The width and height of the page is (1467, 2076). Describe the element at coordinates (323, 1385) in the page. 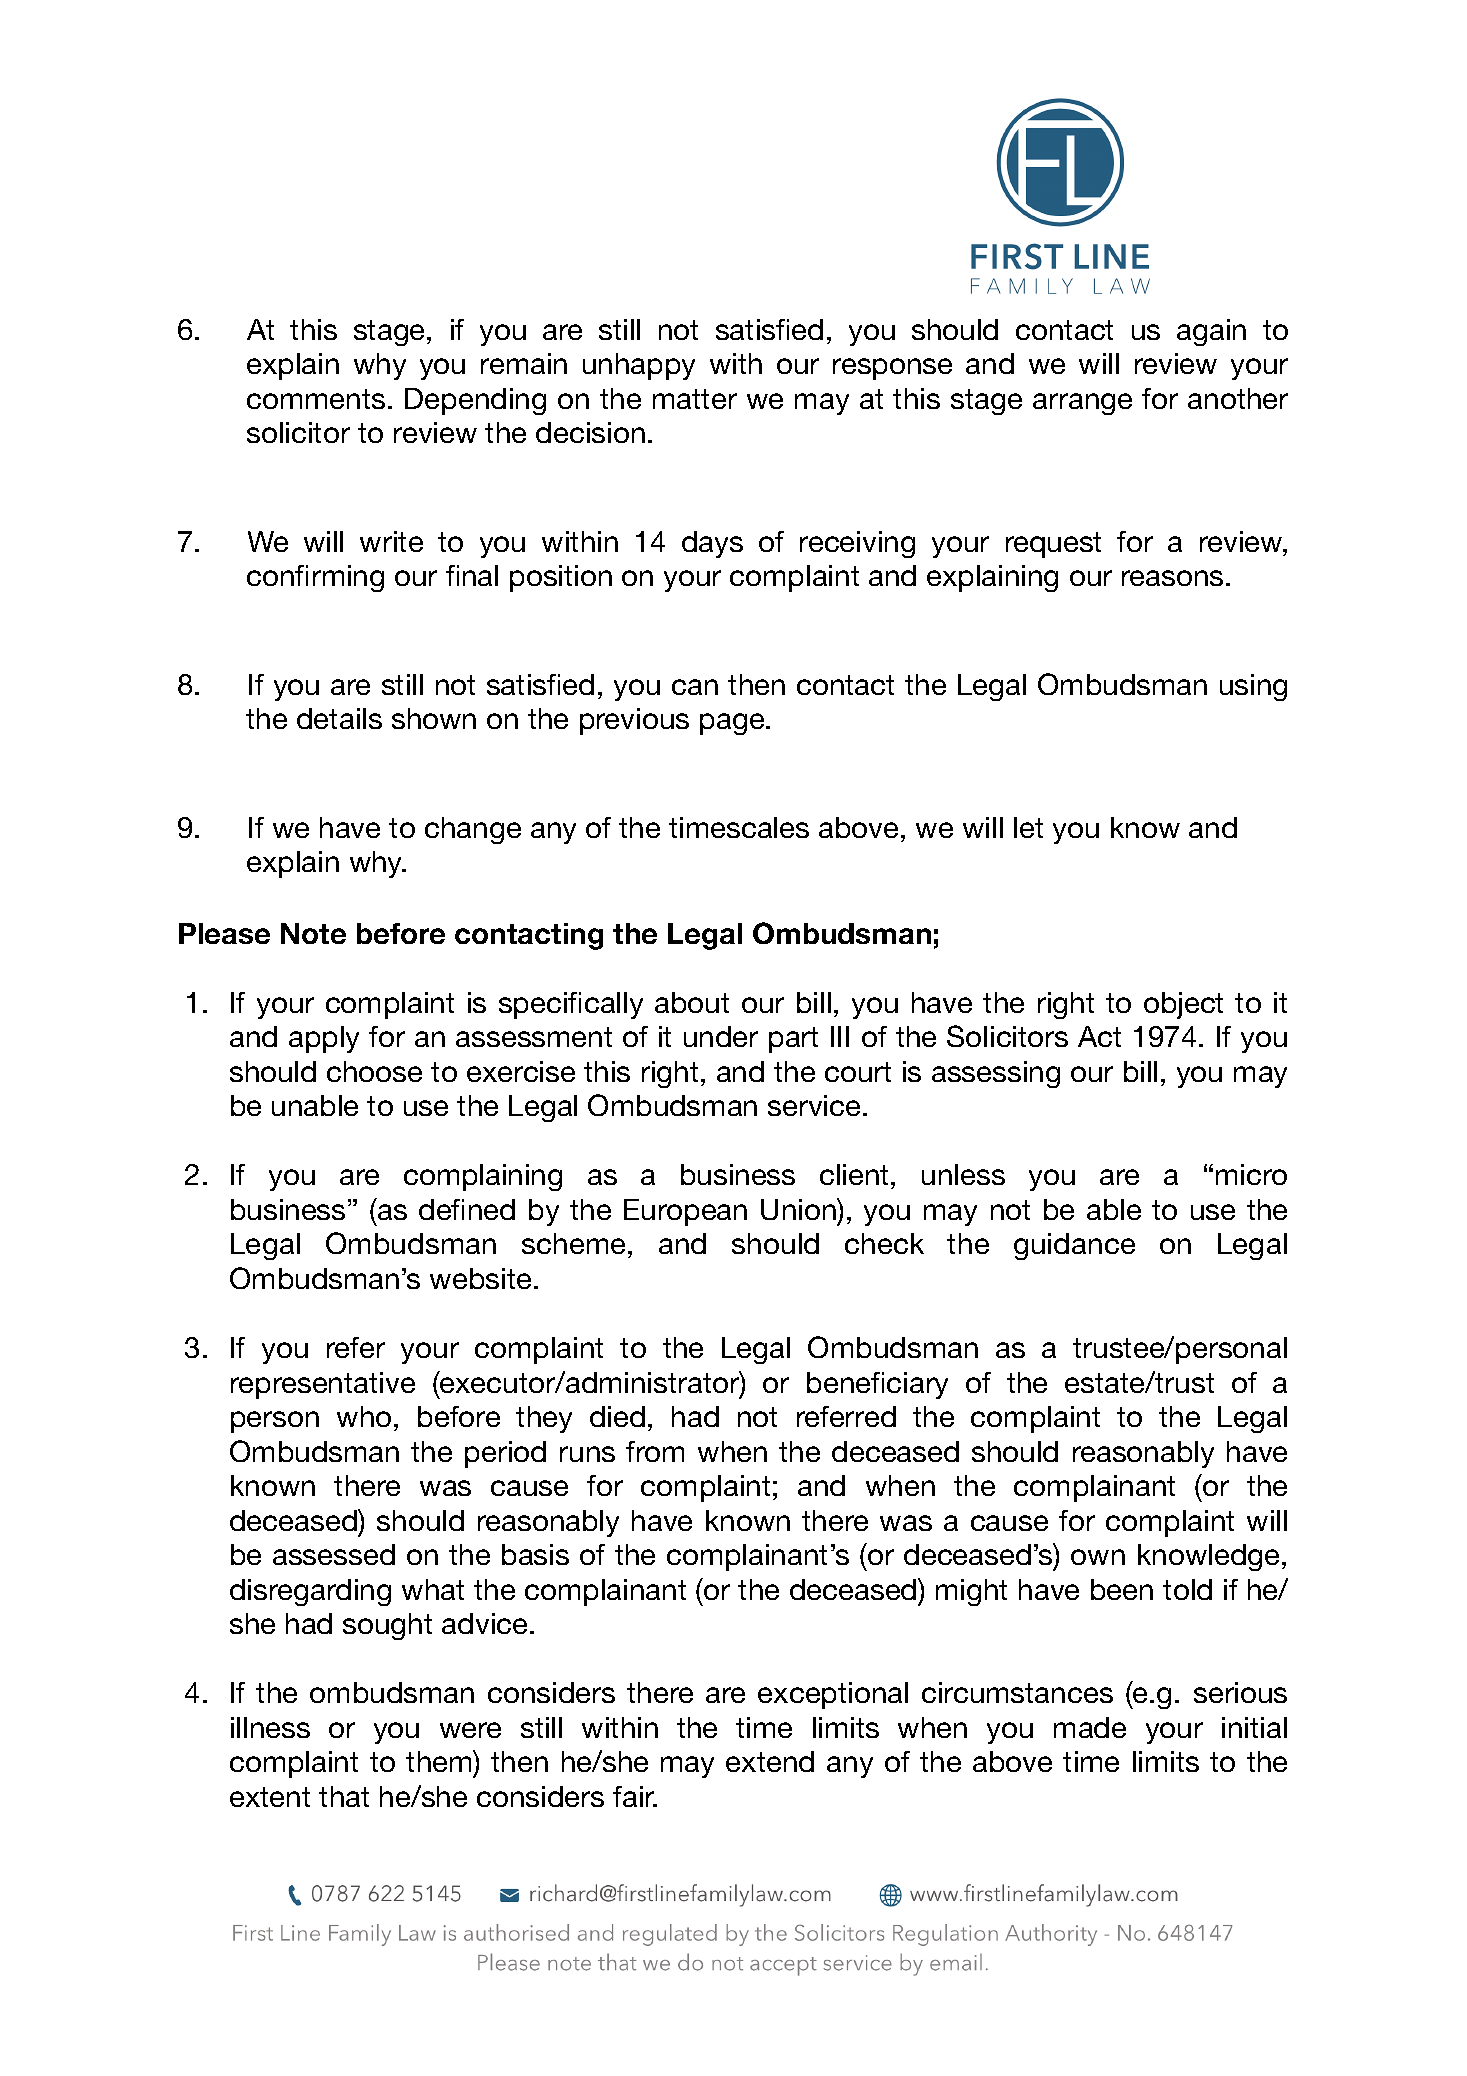

I see `representative` at that location.
